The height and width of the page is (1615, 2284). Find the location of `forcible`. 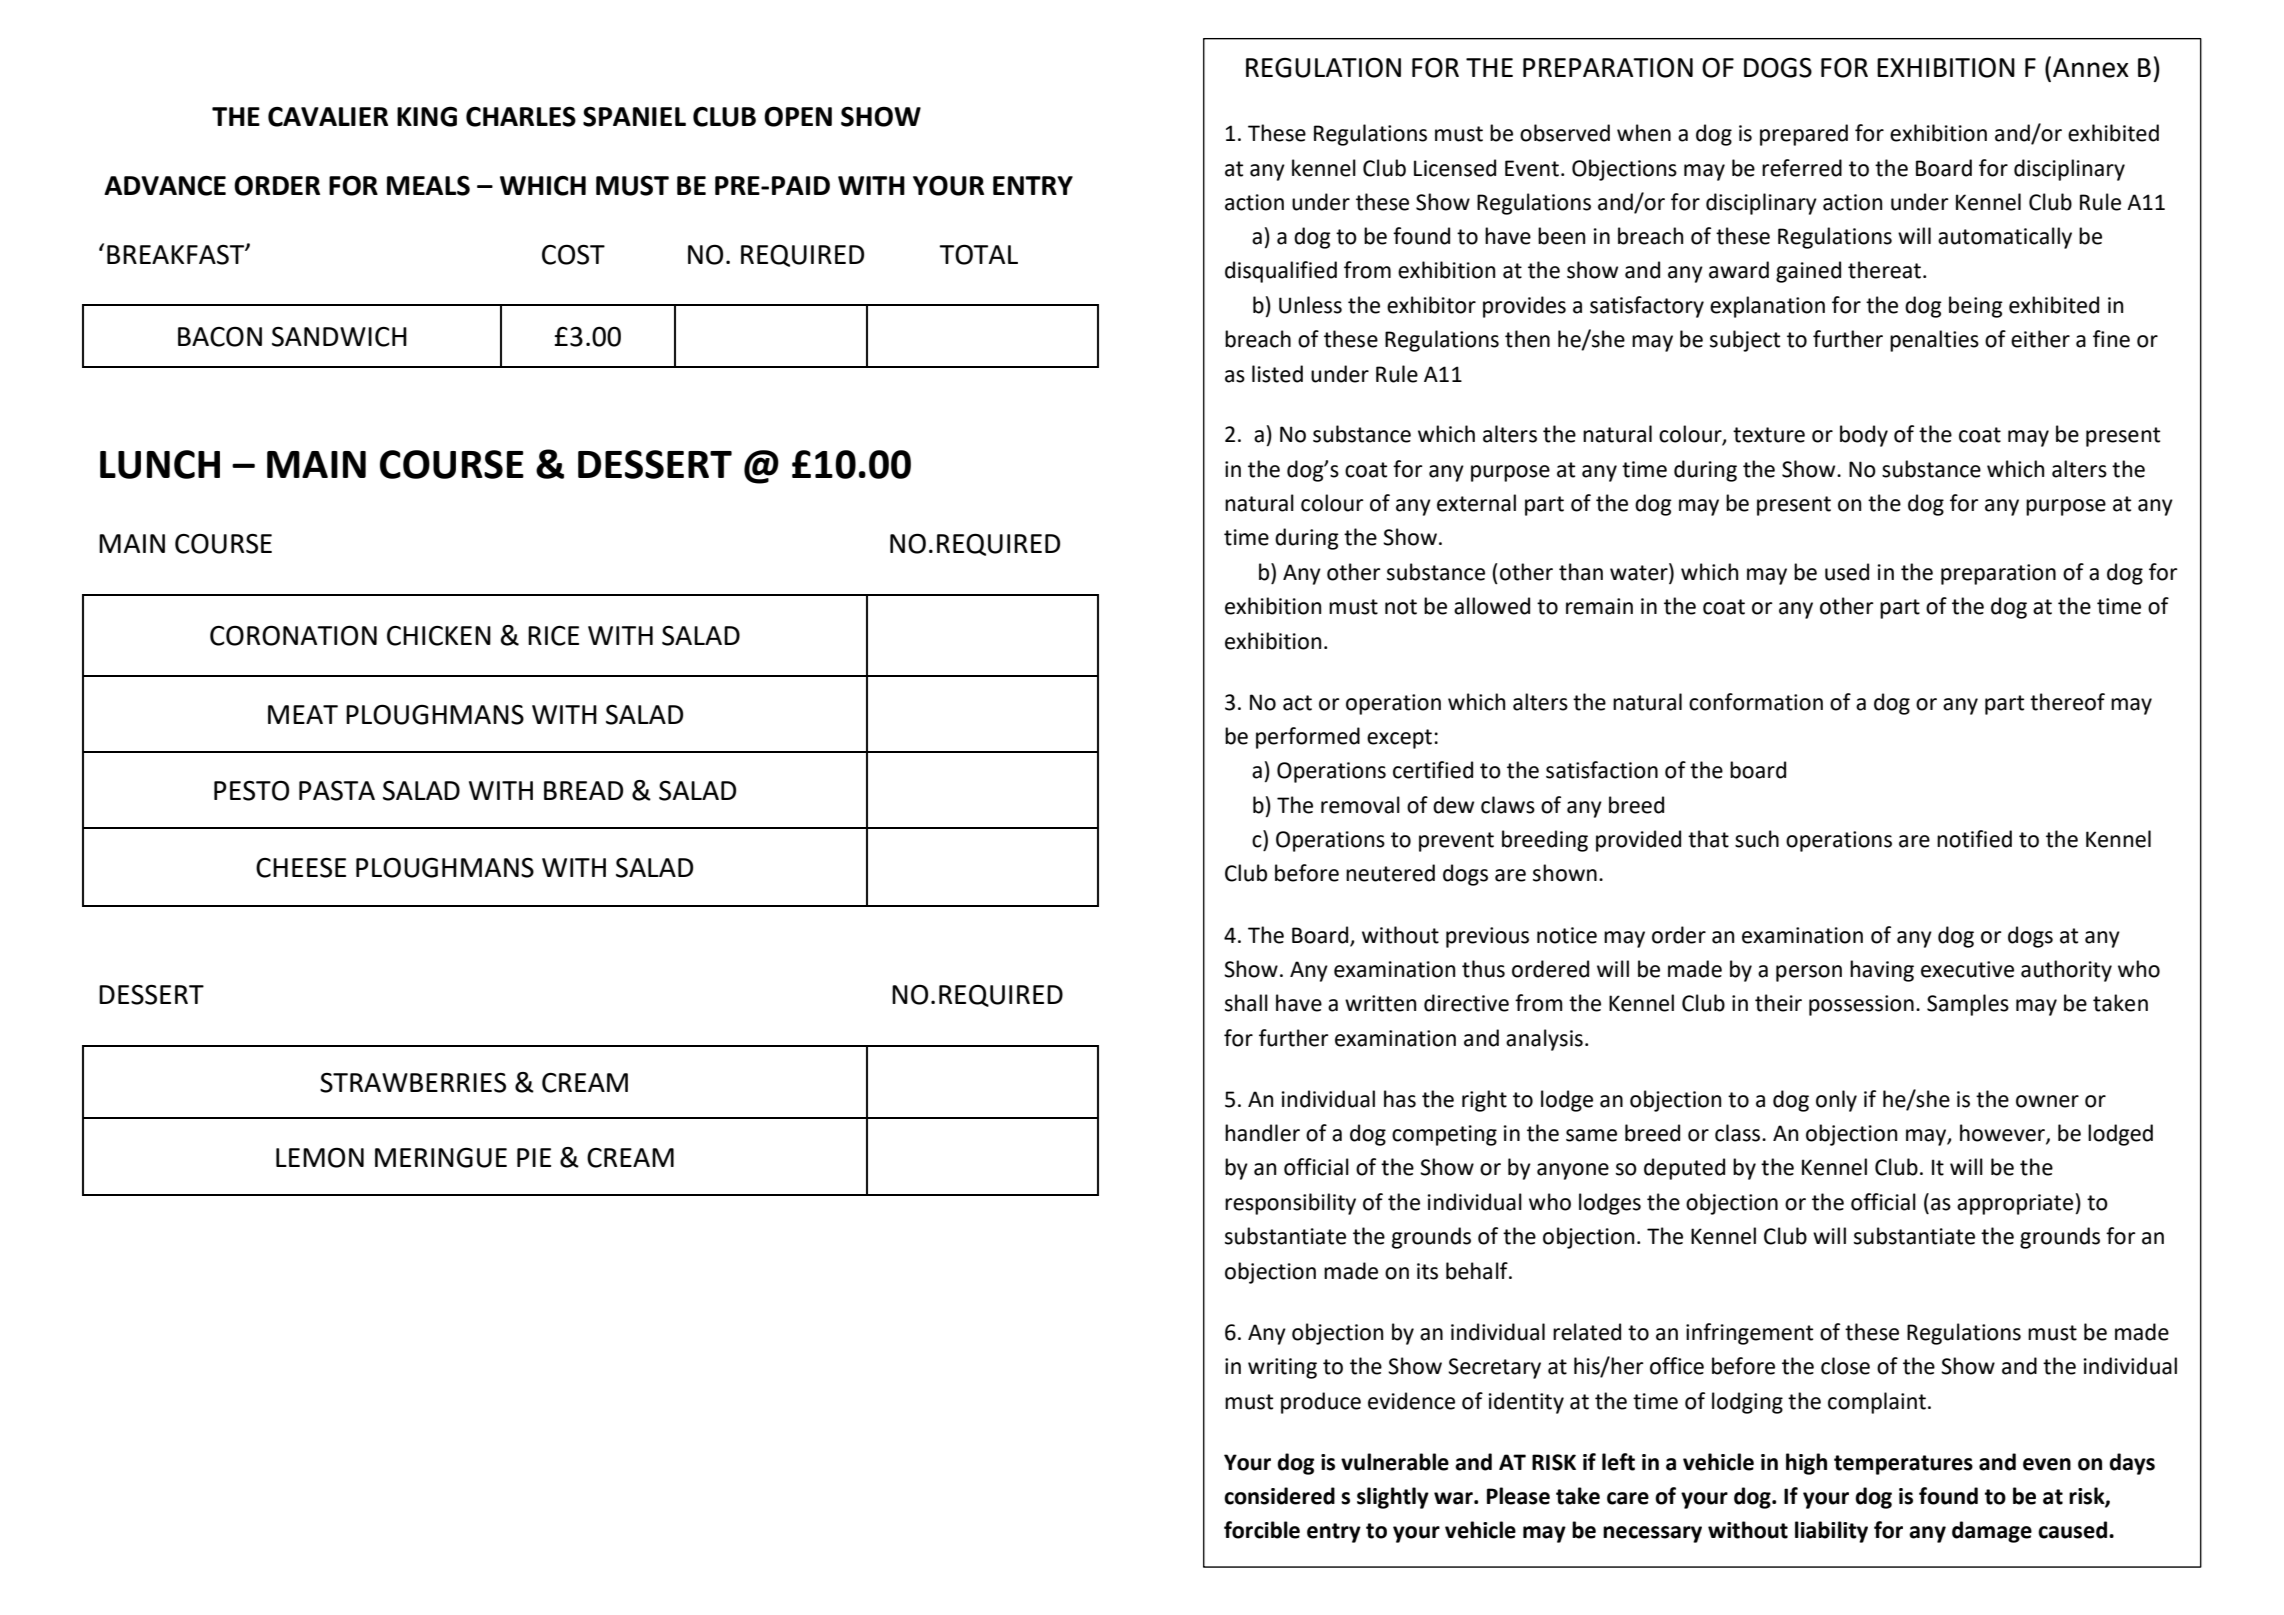

forcible is located at coordinates (1262, 1530).
